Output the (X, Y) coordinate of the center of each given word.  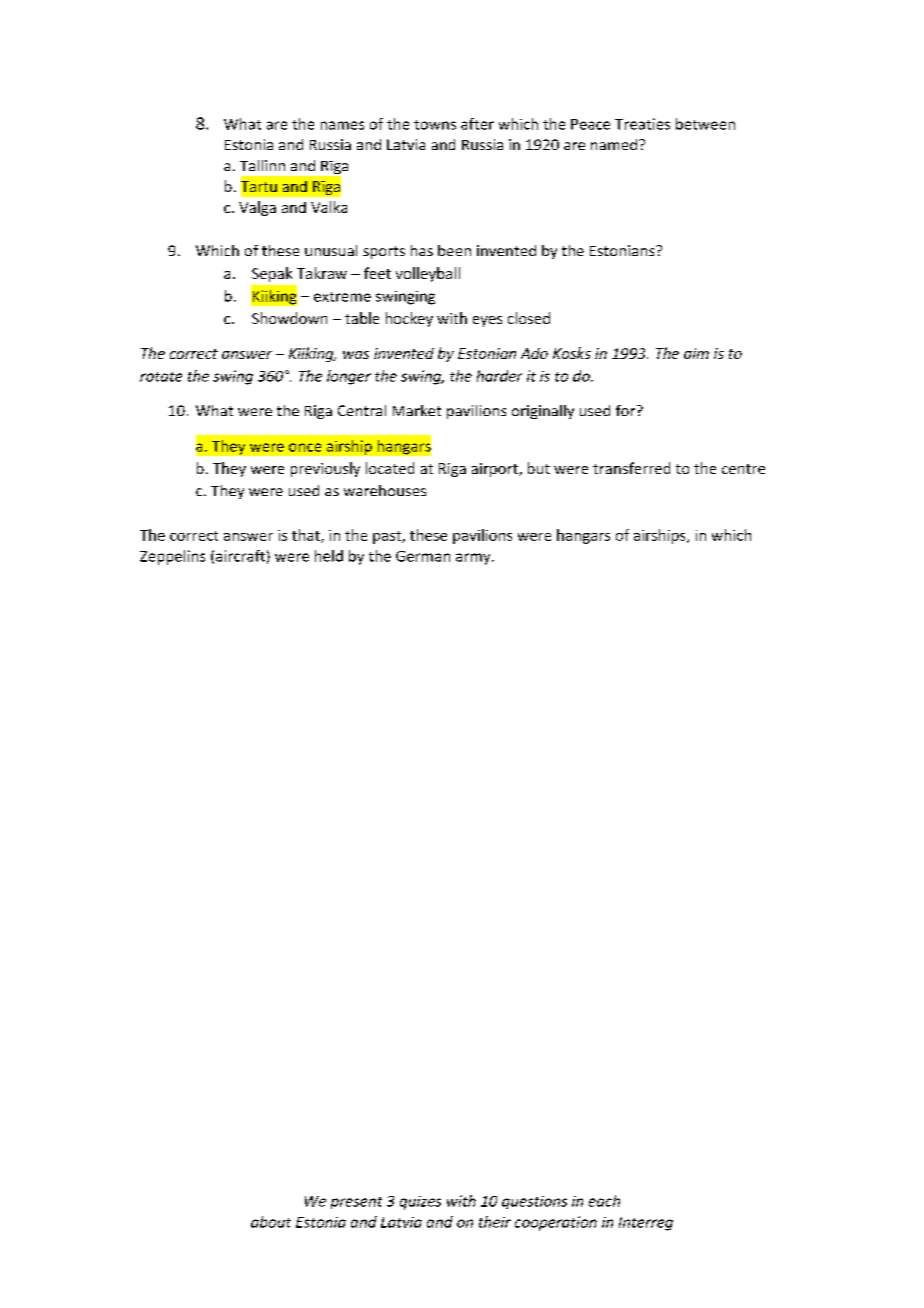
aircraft (240, 556)
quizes (420, 1203)
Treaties (642, 124)
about (271, 1222)
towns (435, 125)
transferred (631, 468)
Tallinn (262, 165)
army (474, 559)
